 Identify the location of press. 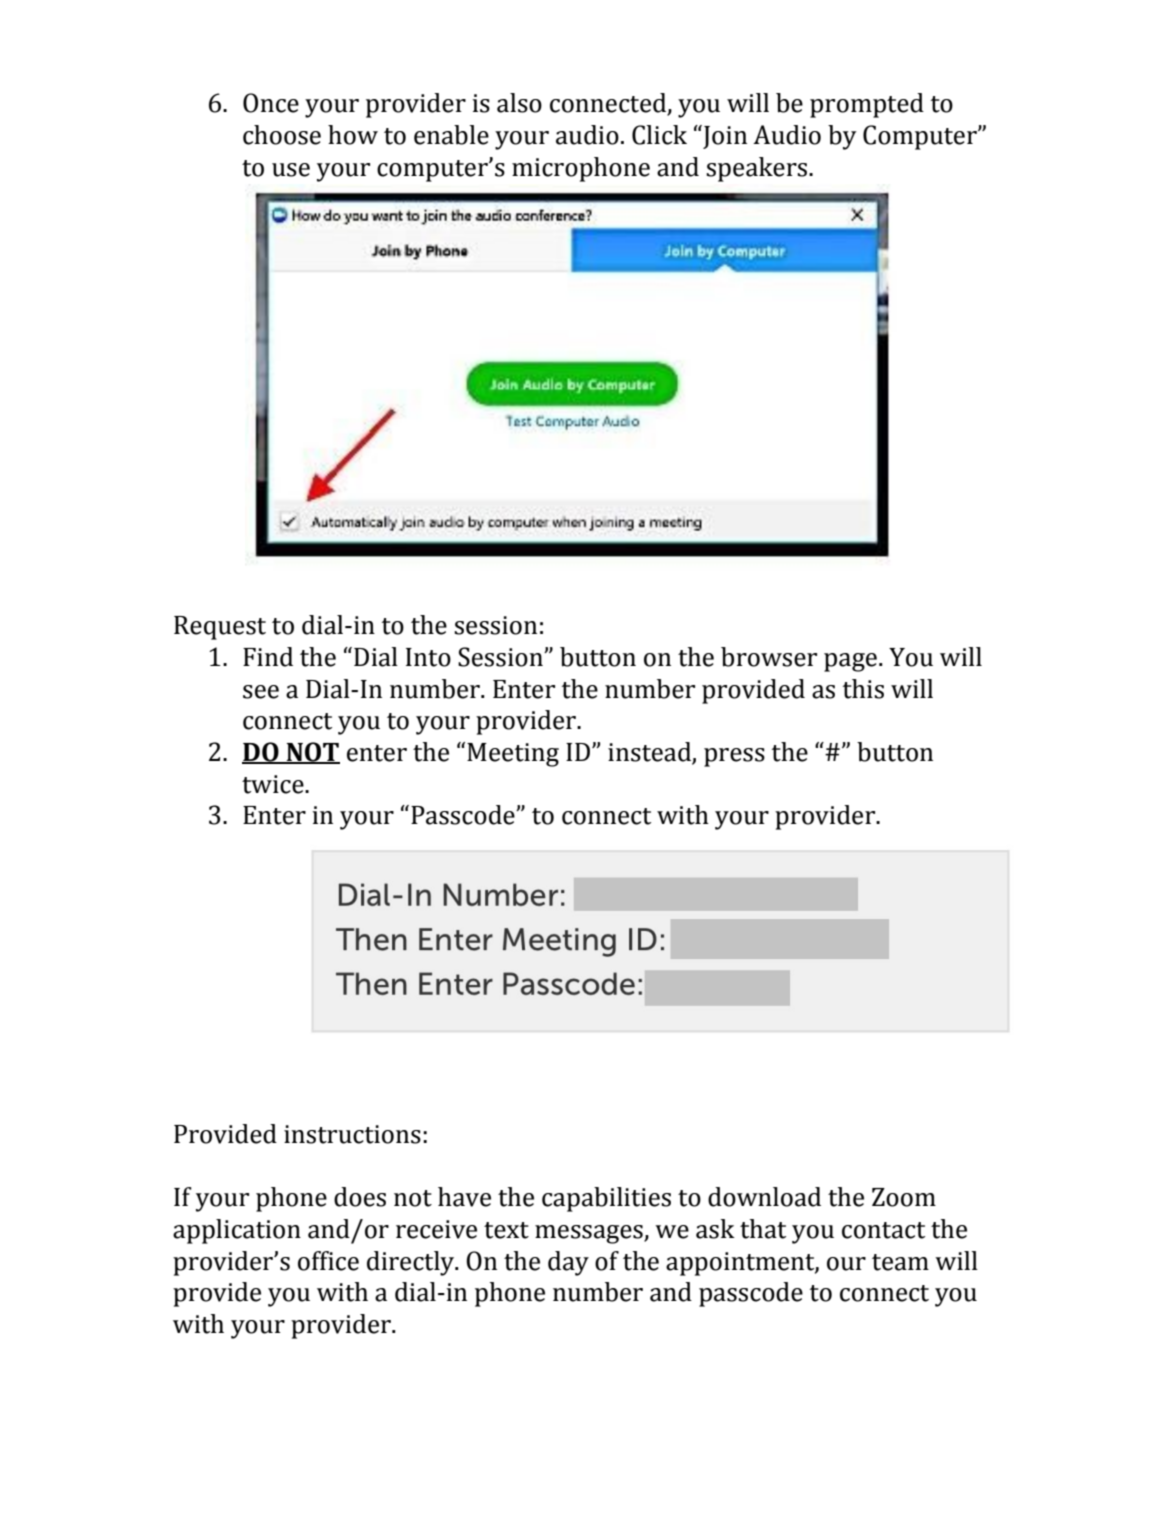
(734, 757).
